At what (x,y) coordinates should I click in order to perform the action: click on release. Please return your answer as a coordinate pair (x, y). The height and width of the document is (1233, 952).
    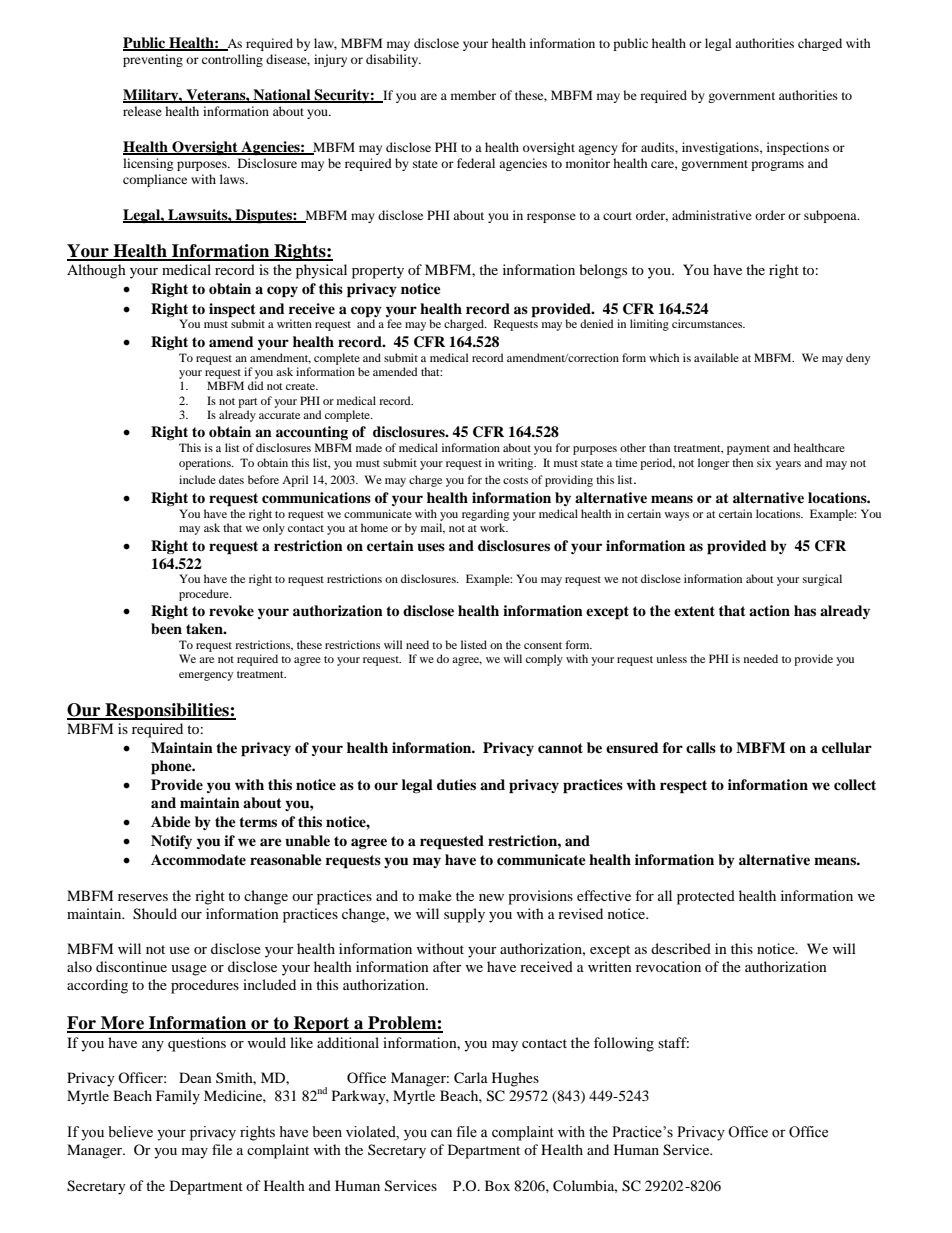
    Looking at the image, I should click on (142, 111).
